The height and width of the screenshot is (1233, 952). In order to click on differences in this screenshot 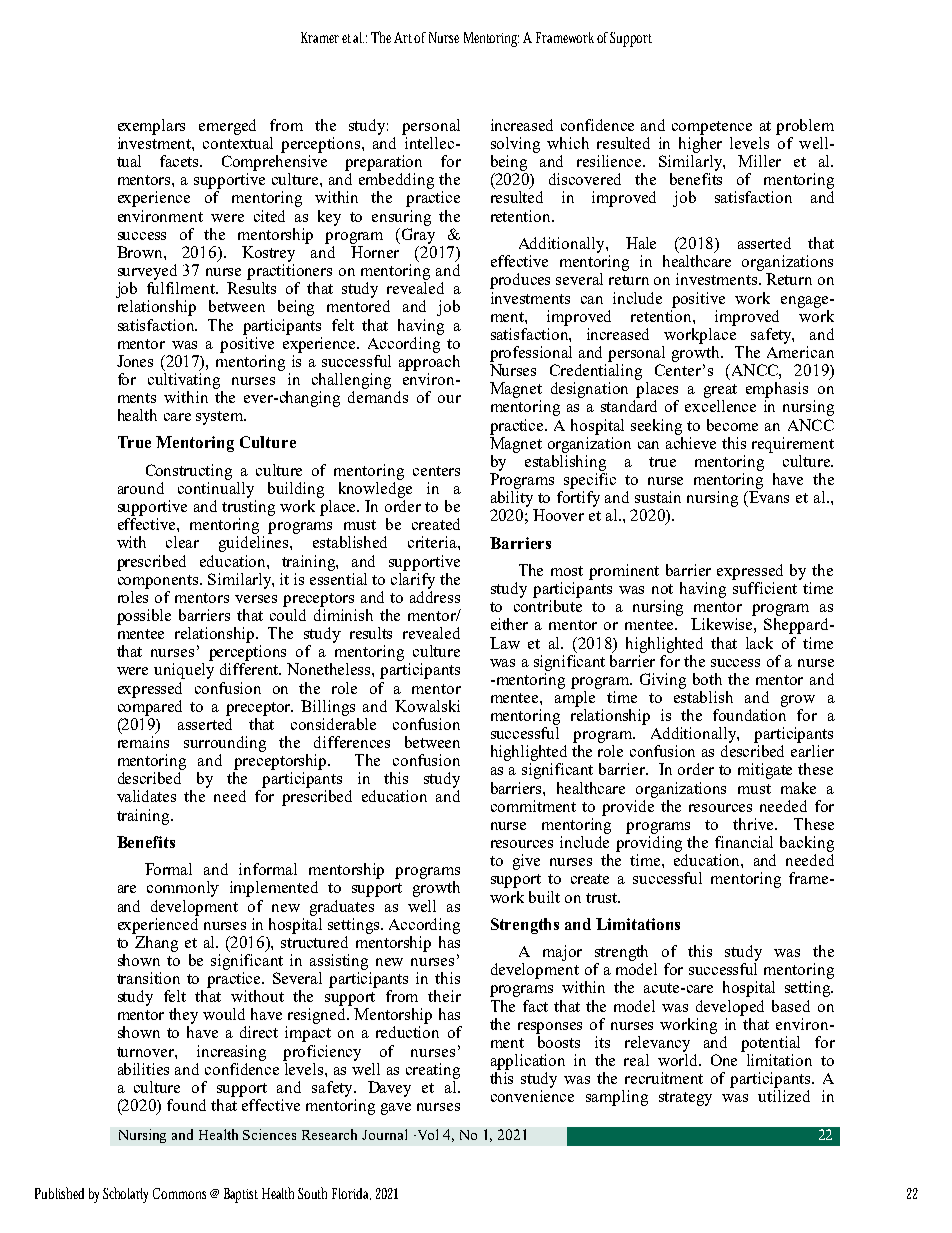, I will do `click(352, 742)`.
